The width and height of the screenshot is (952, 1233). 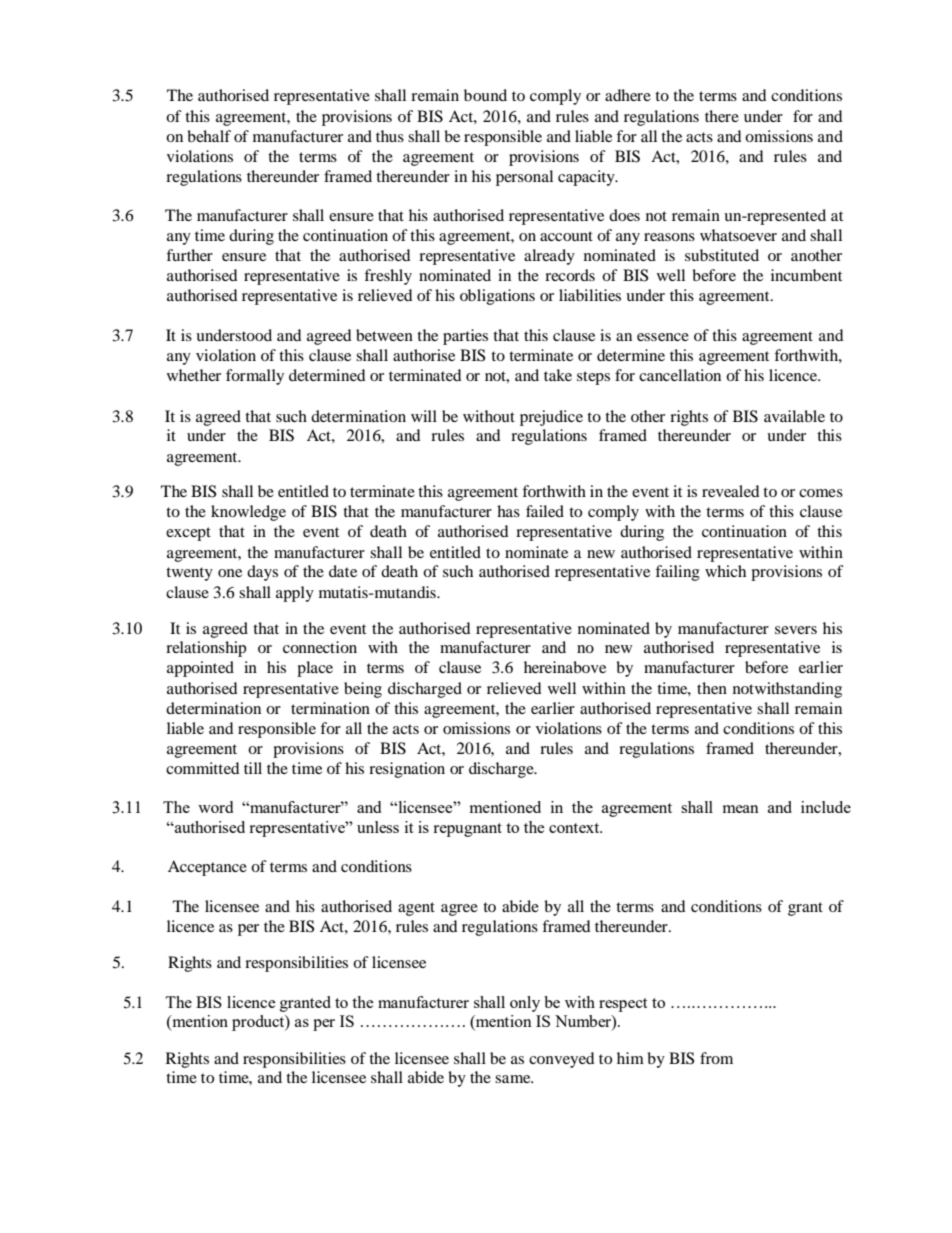 What do you see at coordinates (725, 571) in the screenshot?
I see `which` at bounding box center [725, 571].
